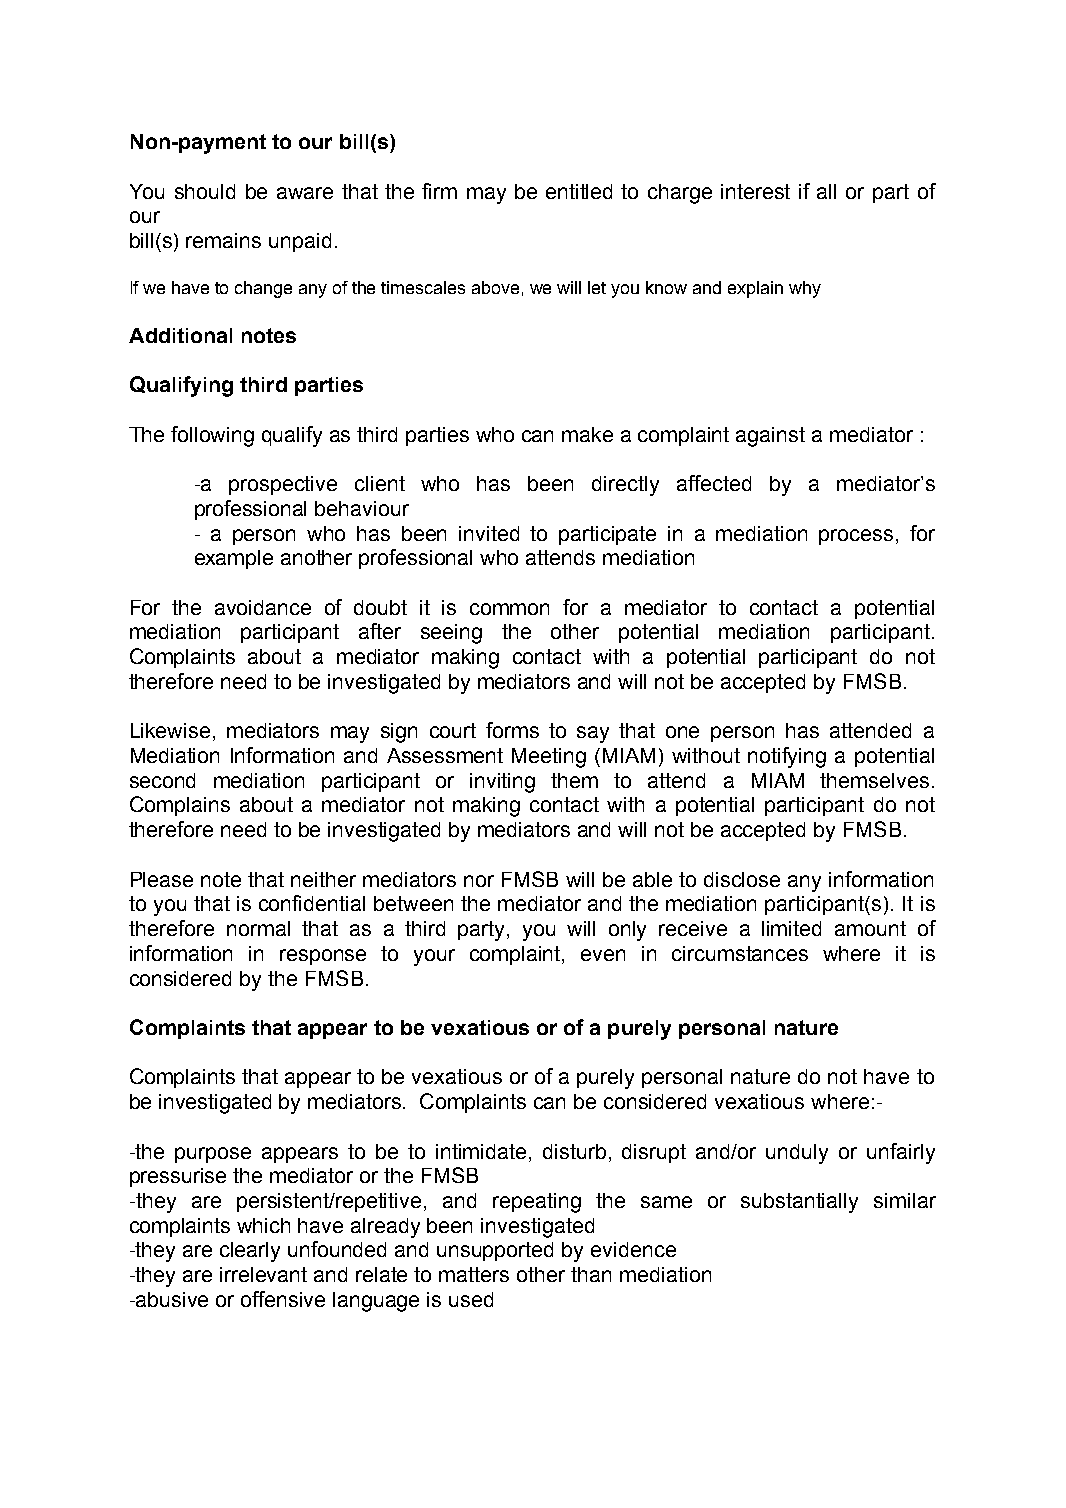  Describe the element at coordinates (263, 1274) in the page. I see `irrelevant` at that location.
